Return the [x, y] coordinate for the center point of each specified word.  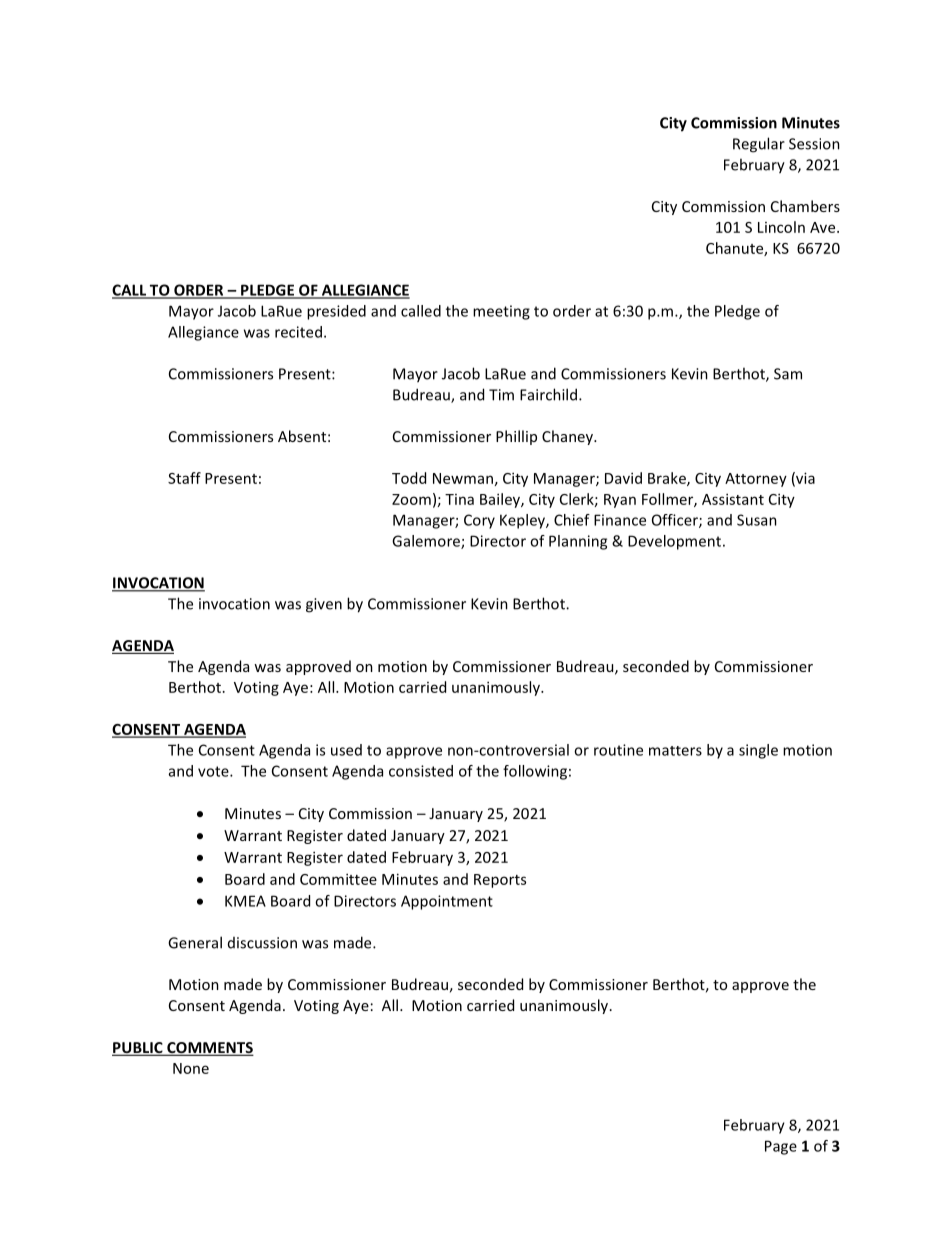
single [758, 751]
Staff [184, 478]
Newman [463, 478]
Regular [759, 145]
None [191, 1068]
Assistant [733, 499]
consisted [421, 771]
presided [336, 312]
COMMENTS [209, 1049]
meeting [501, 312]
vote [214, 771]
